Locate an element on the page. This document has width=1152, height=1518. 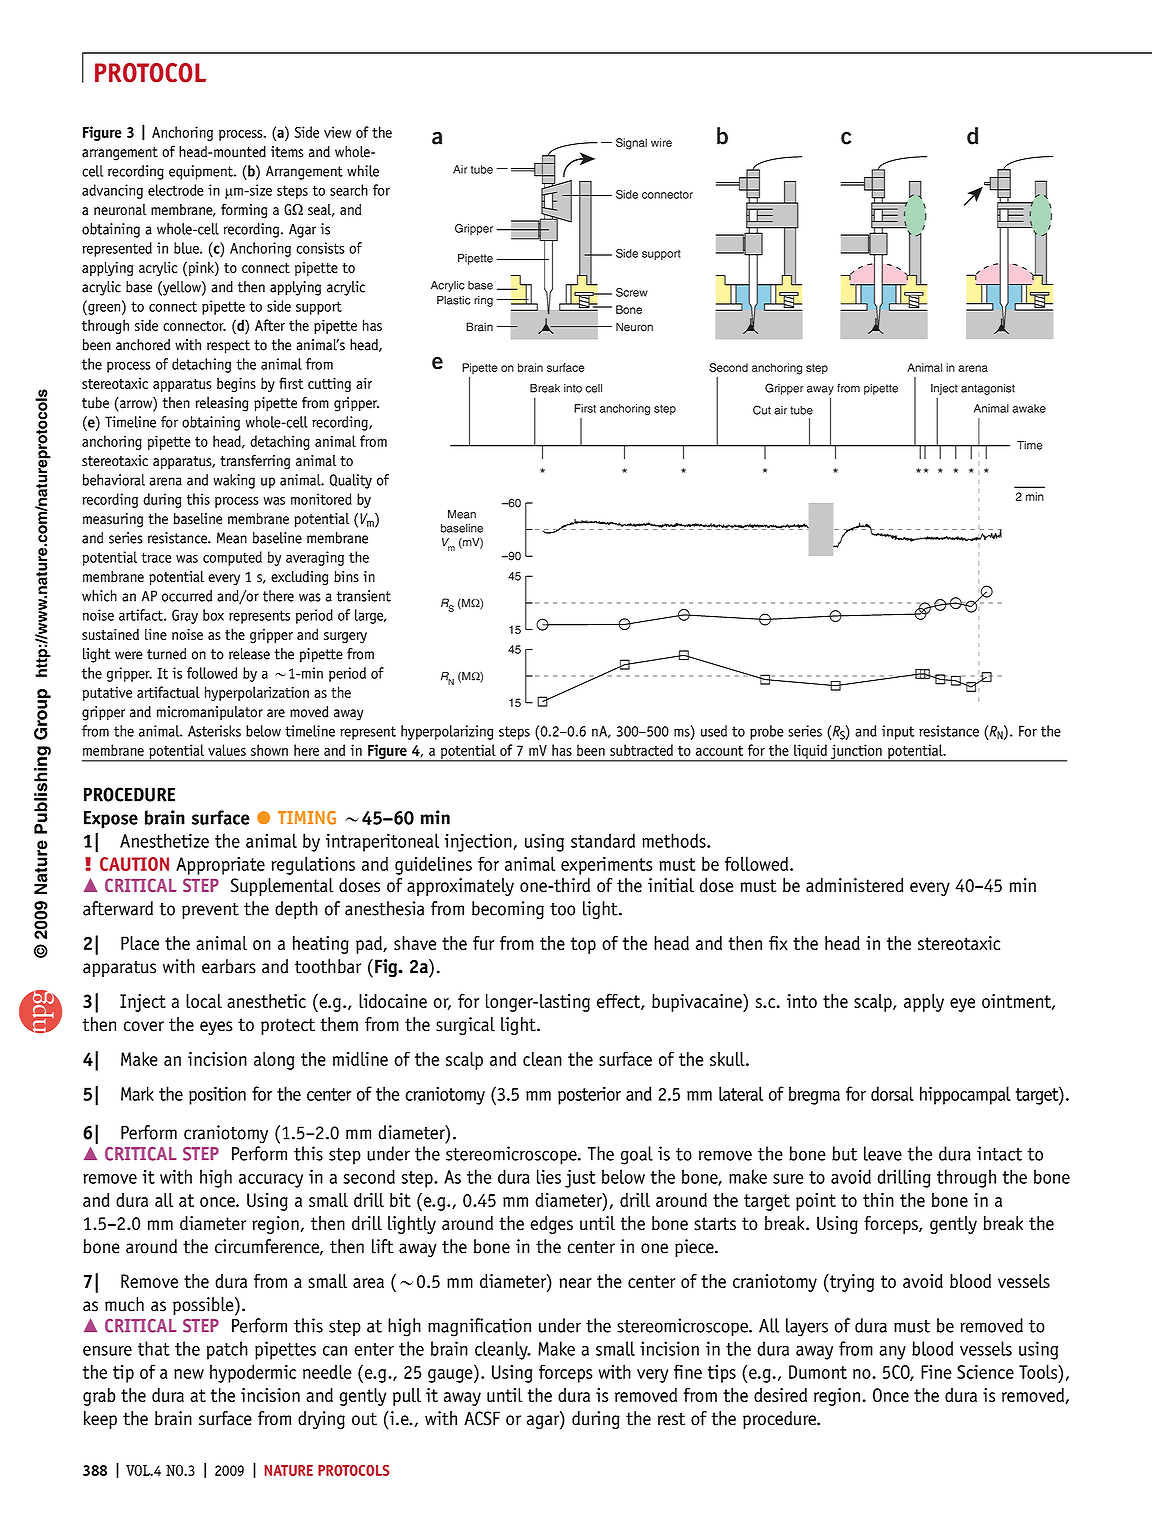
input is located at coordinates (898, 732).
